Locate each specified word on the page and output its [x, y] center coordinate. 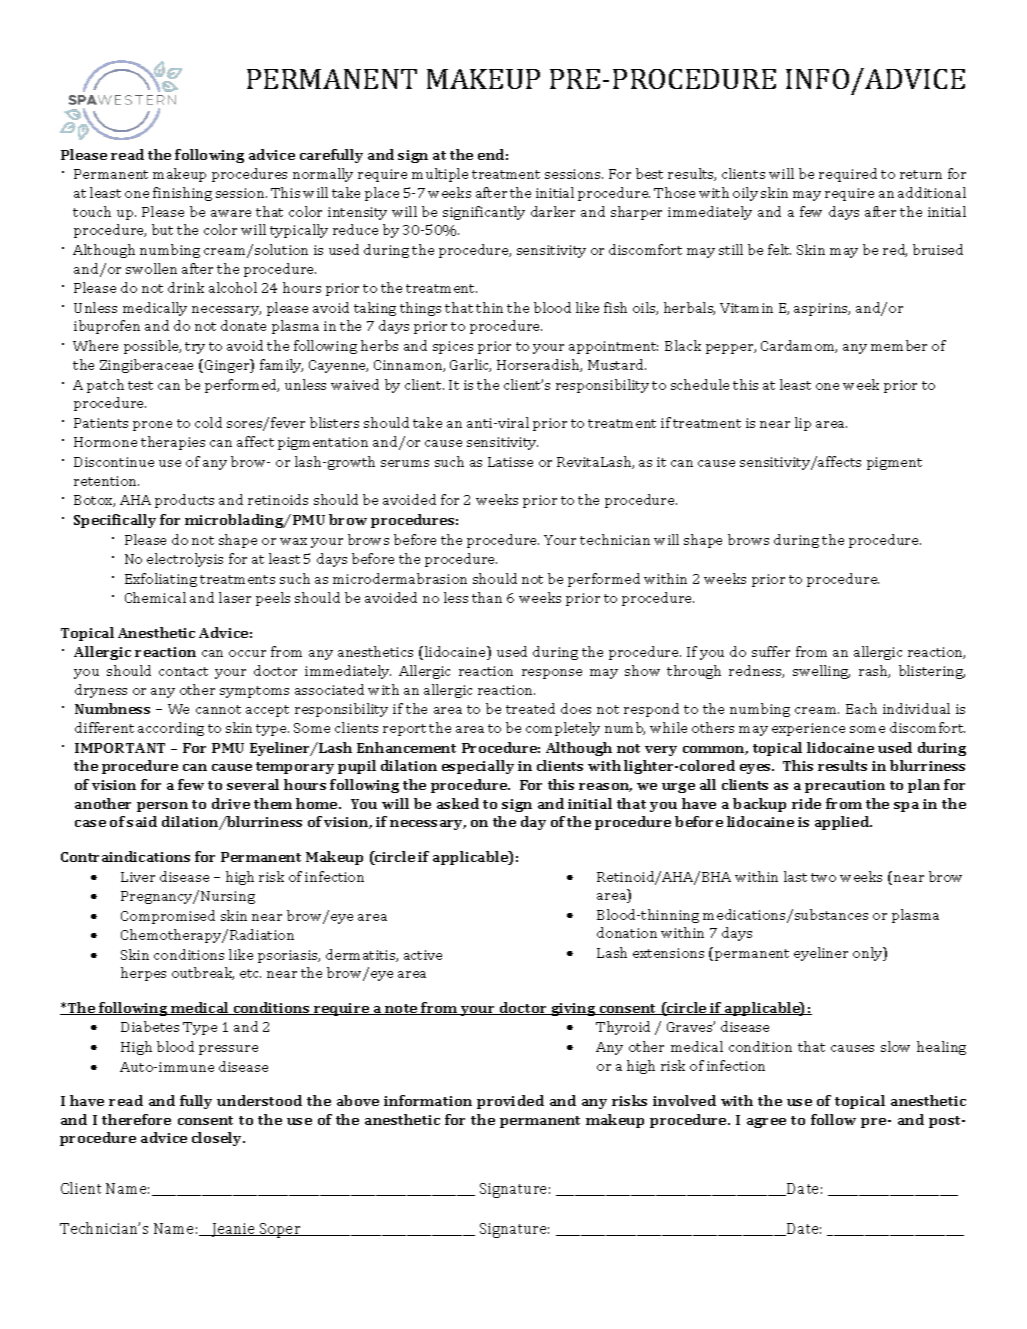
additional [932, 192]
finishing [182, 194]
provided [510, 1102]
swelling [821, 672]
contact [183, 671]
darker [553, 211]
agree [766, 1123]
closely [218, 1139]
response [552, 674]
